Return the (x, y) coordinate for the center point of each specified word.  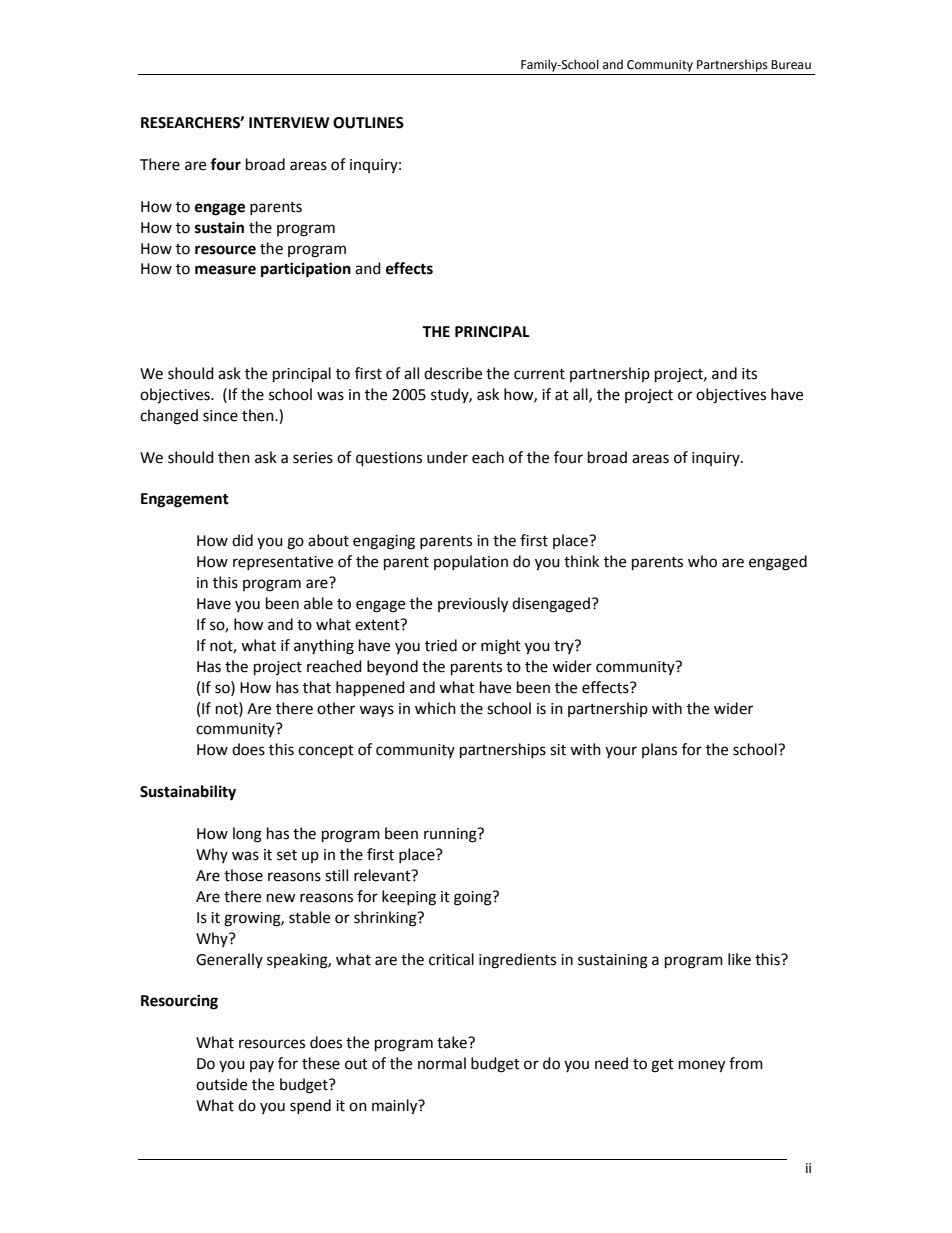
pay (262, 1066)
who (702, 561)
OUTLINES (368, 123)
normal (442, 1063)
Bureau (791, 65)
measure (225, 270)
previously (473, 605)
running (451, 835)
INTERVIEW (289, 122)
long (247, 835)
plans (659, 750)
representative (283, 563)
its (749, 374)
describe (453, 373)
